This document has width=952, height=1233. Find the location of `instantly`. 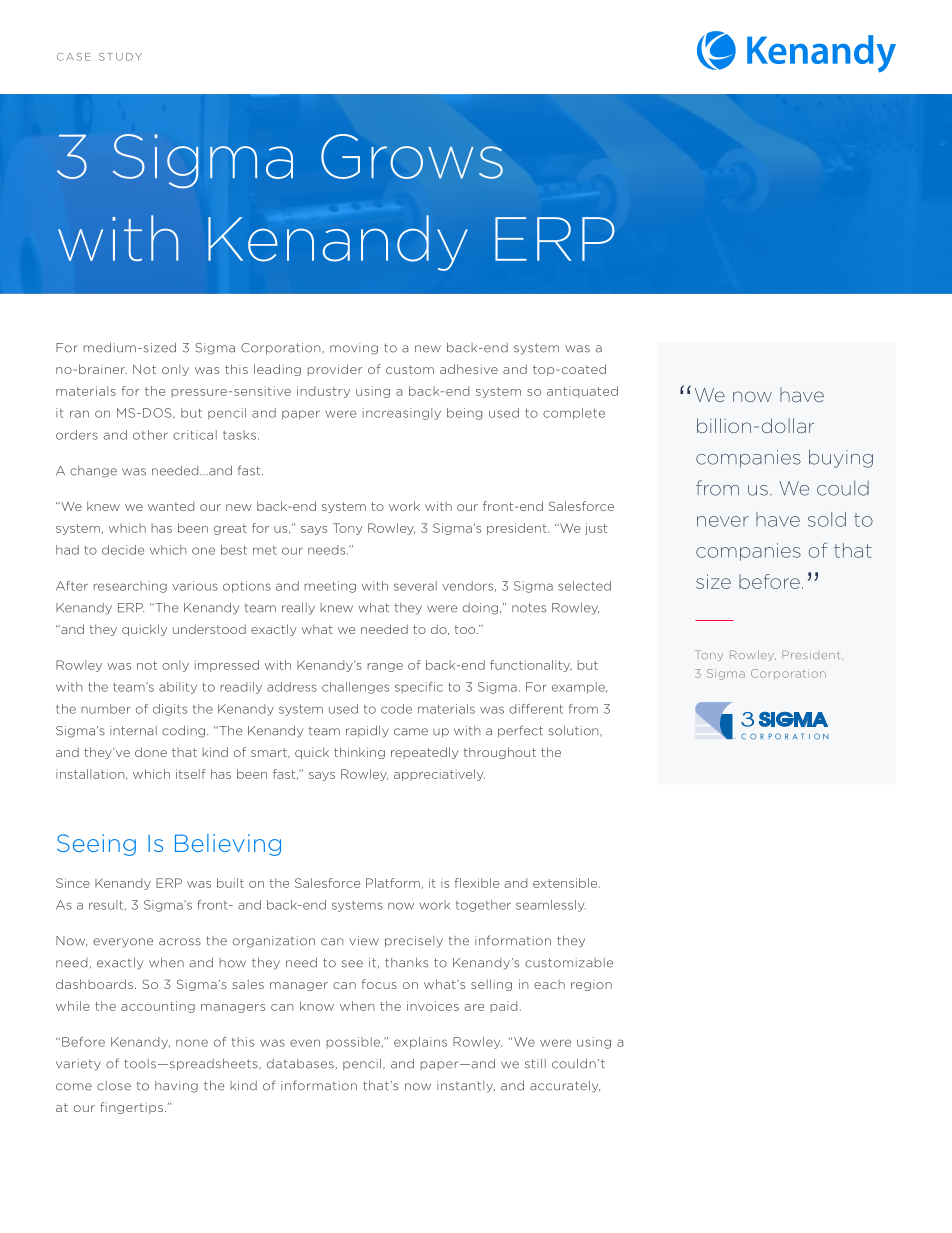

instantly is located at coordinates (466, 1087).
